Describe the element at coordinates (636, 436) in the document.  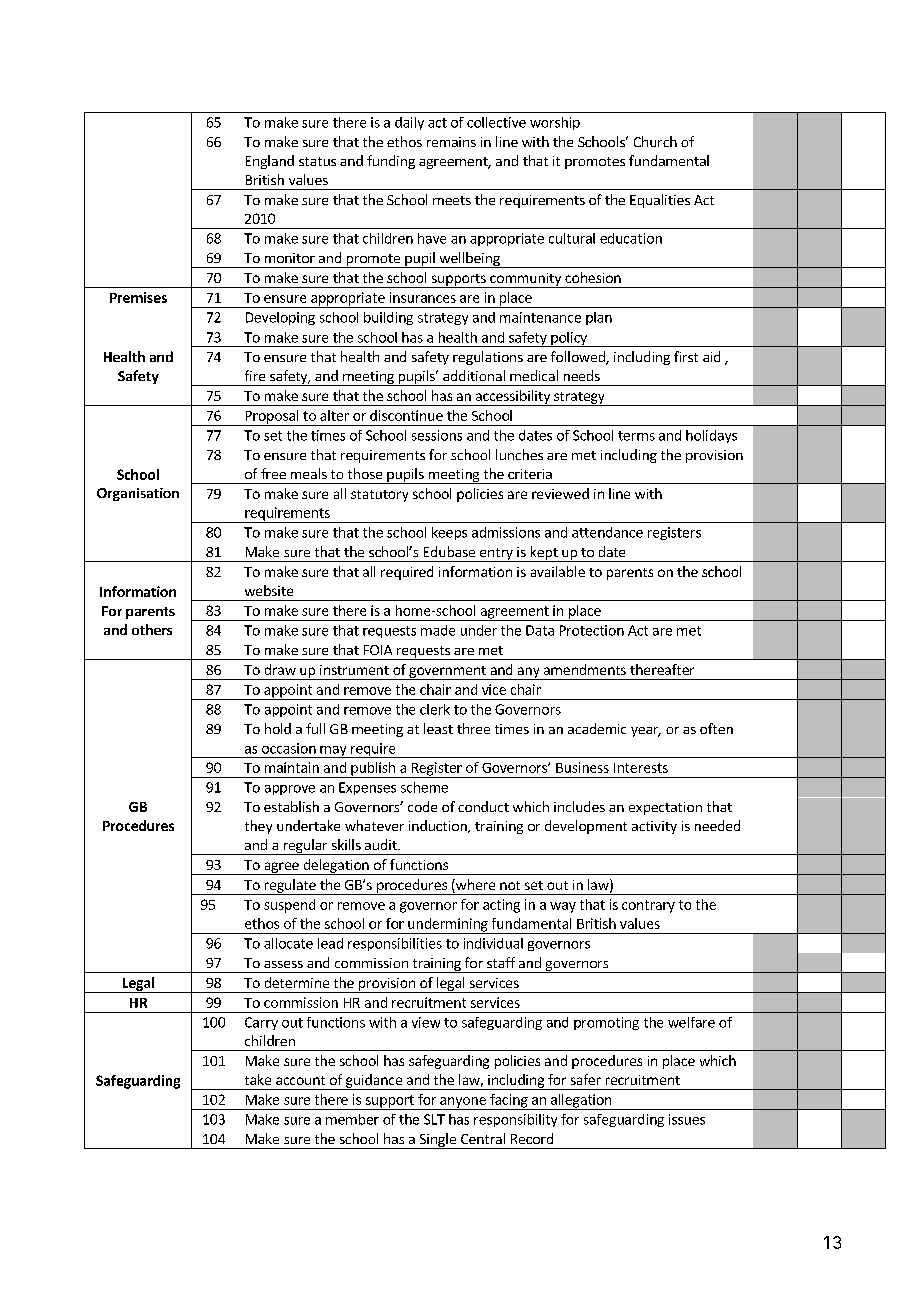
I see `terms` at that location.
